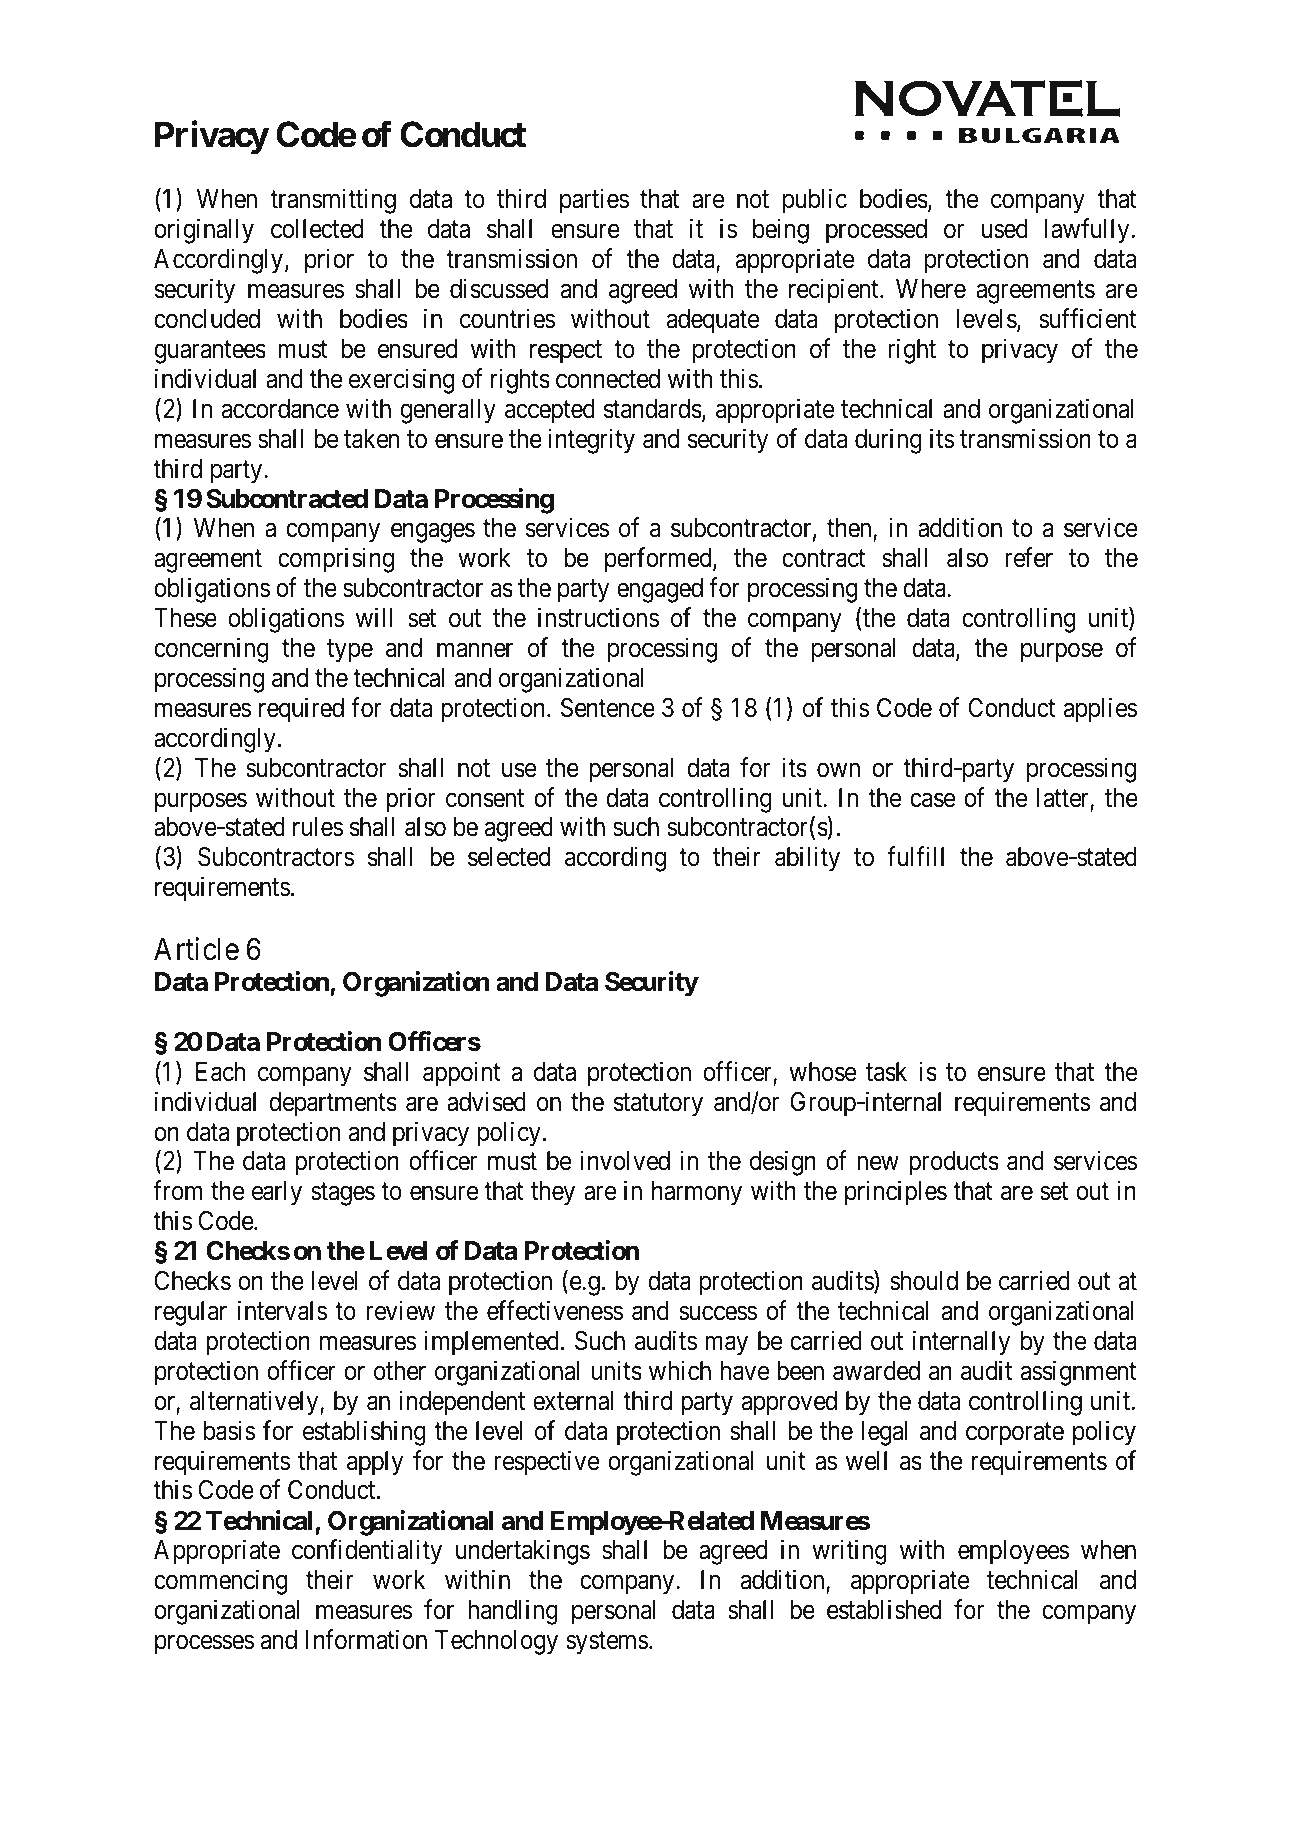  Describe the element at coordinates (594, 201) in the document. I see `parties` at that location.
